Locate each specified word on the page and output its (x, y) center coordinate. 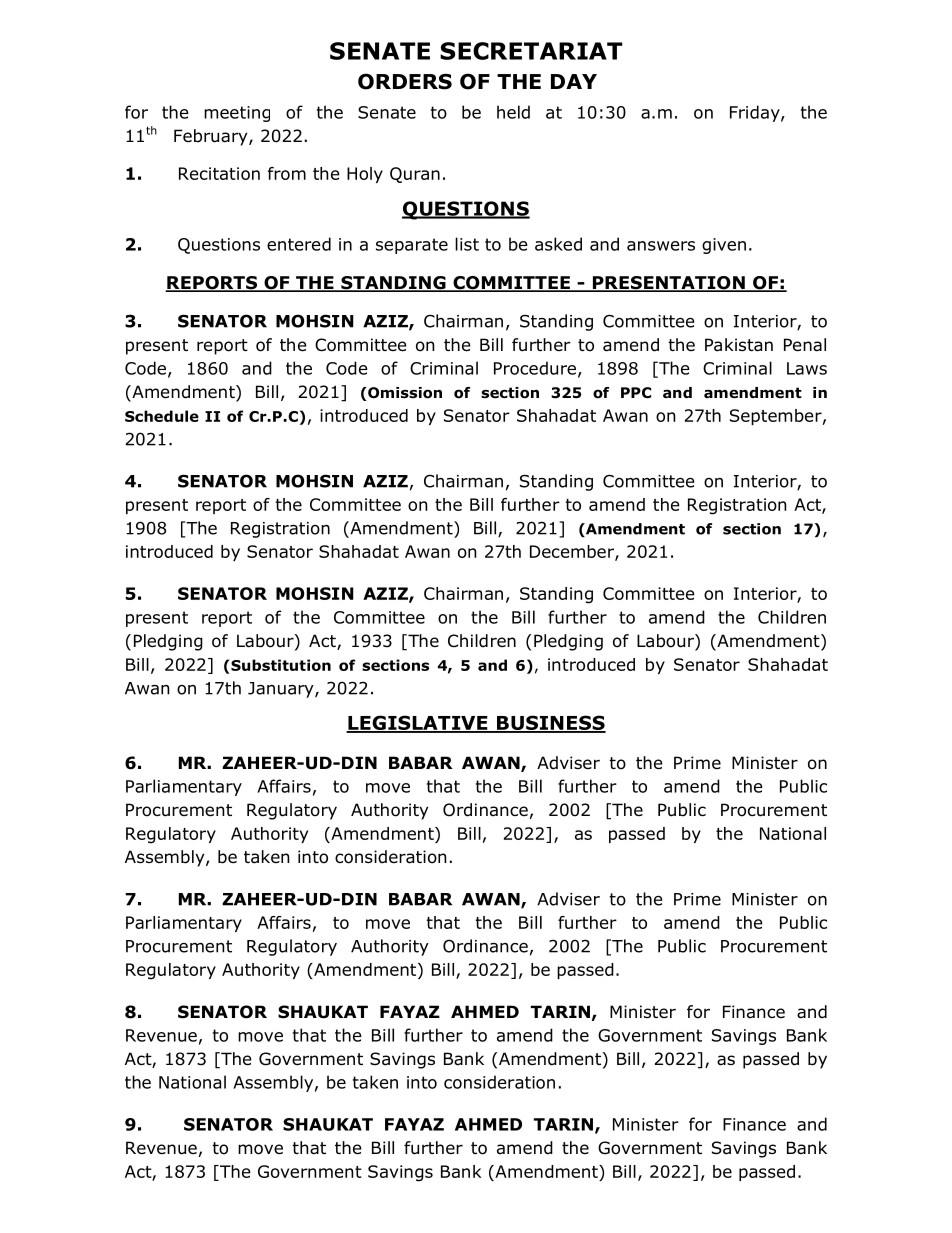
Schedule (162, 416)
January (282, 690)
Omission (404, 394)
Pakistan (739, 345)
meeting (237, 114)
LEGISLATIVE (418, 723)
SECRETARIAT (531, 51)
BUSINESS (550, 723)
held (513, 112)
